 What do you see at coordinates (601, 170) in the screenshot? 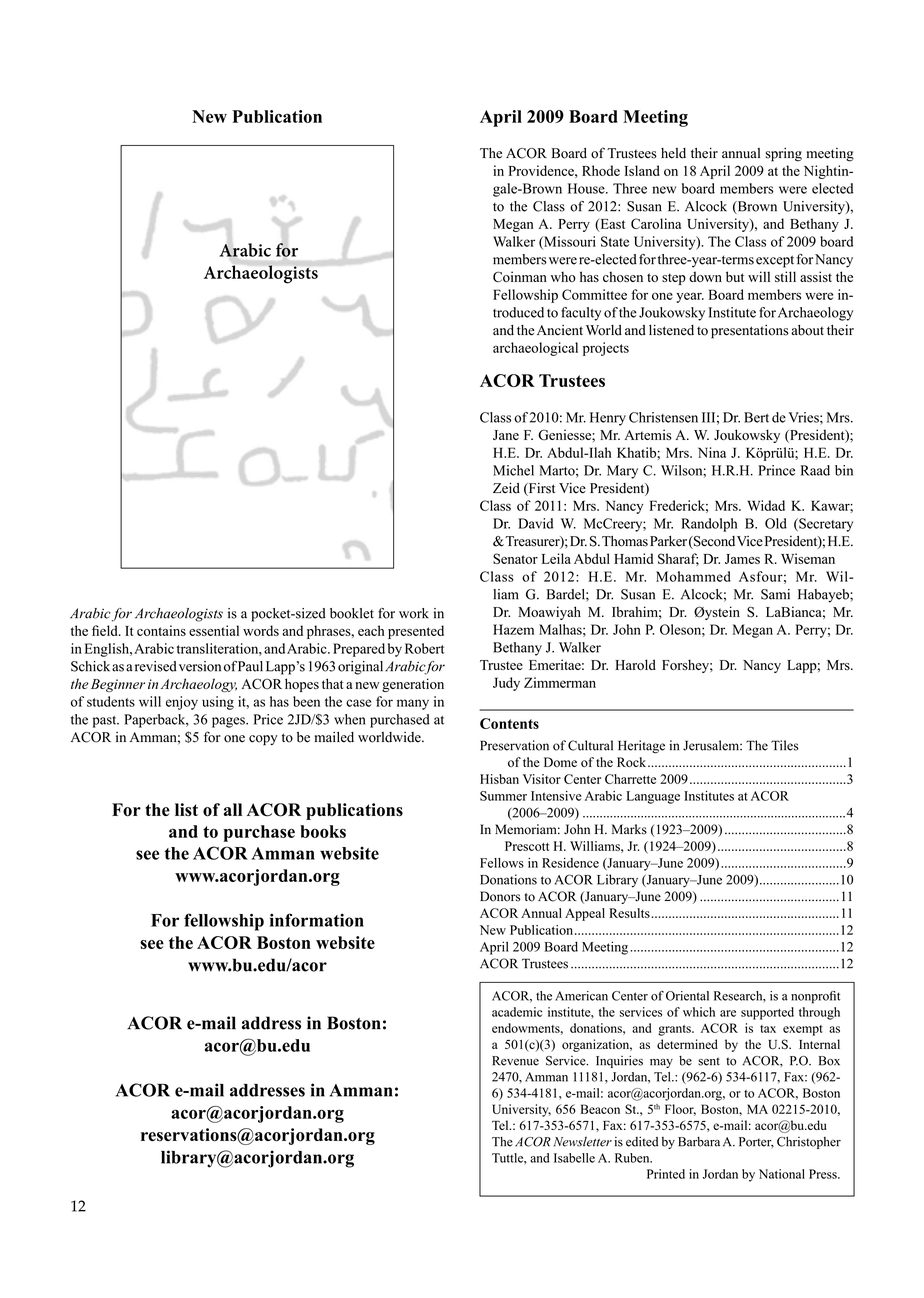
I see `Rhode` at bounding box center [601, 170].
